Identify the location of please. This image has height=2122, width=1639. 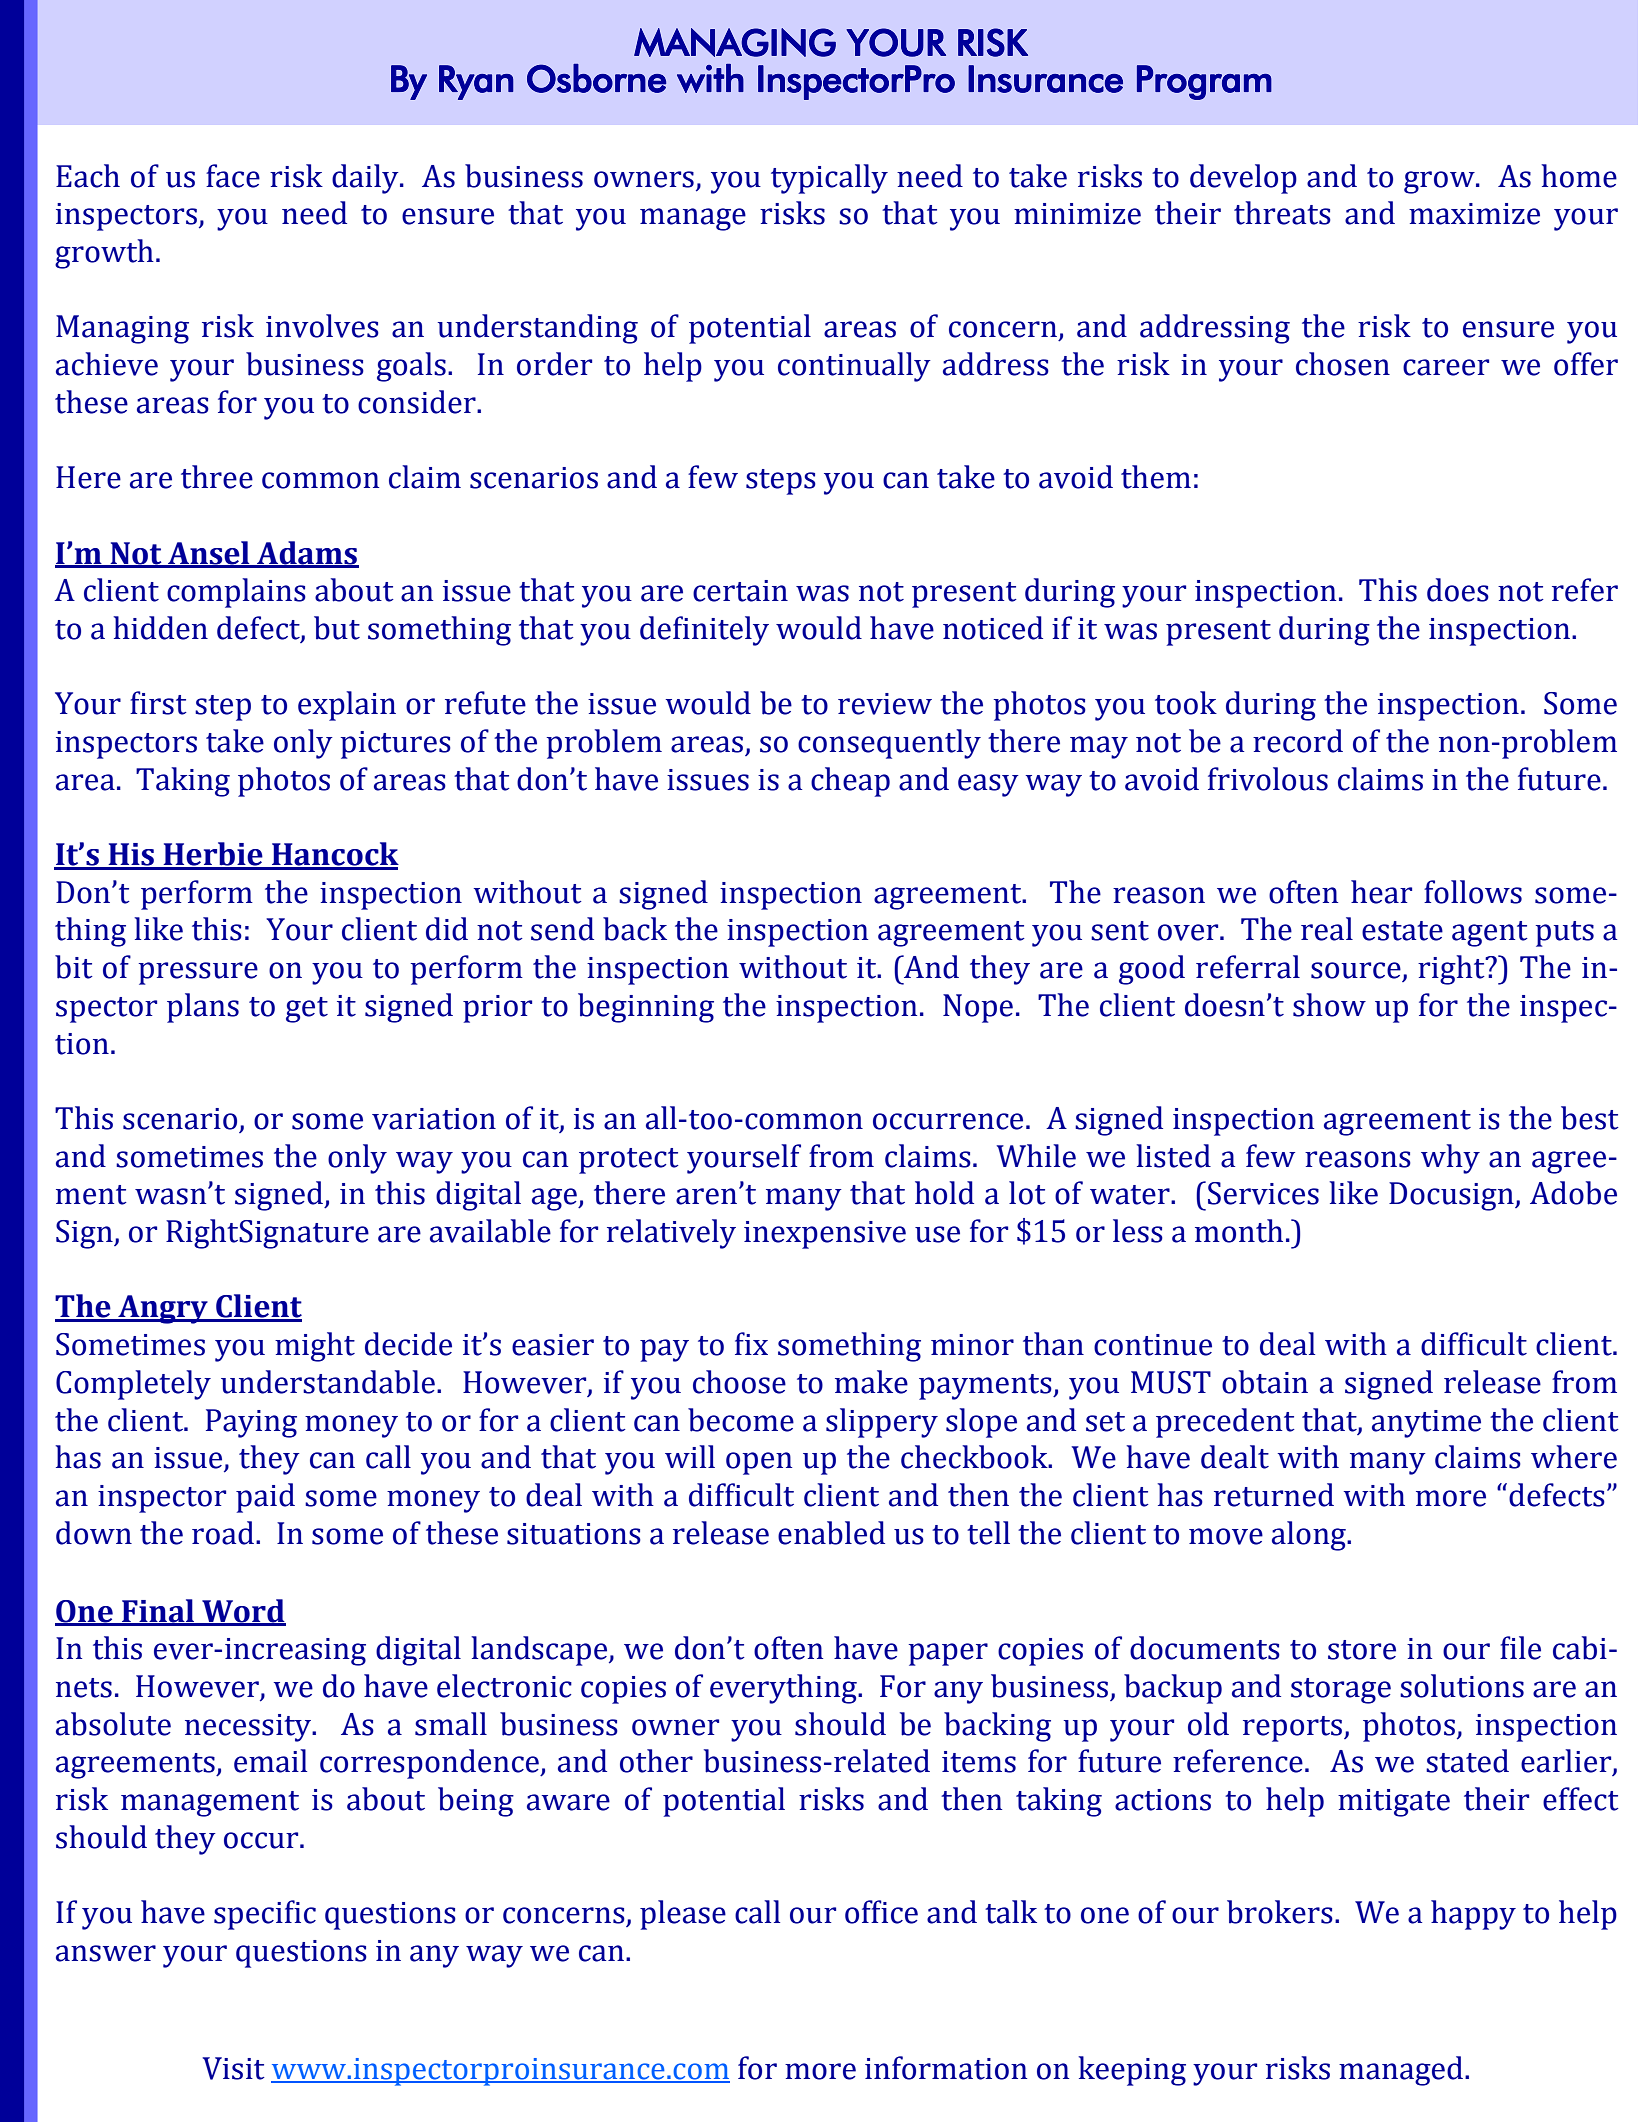
(683, 1915).
